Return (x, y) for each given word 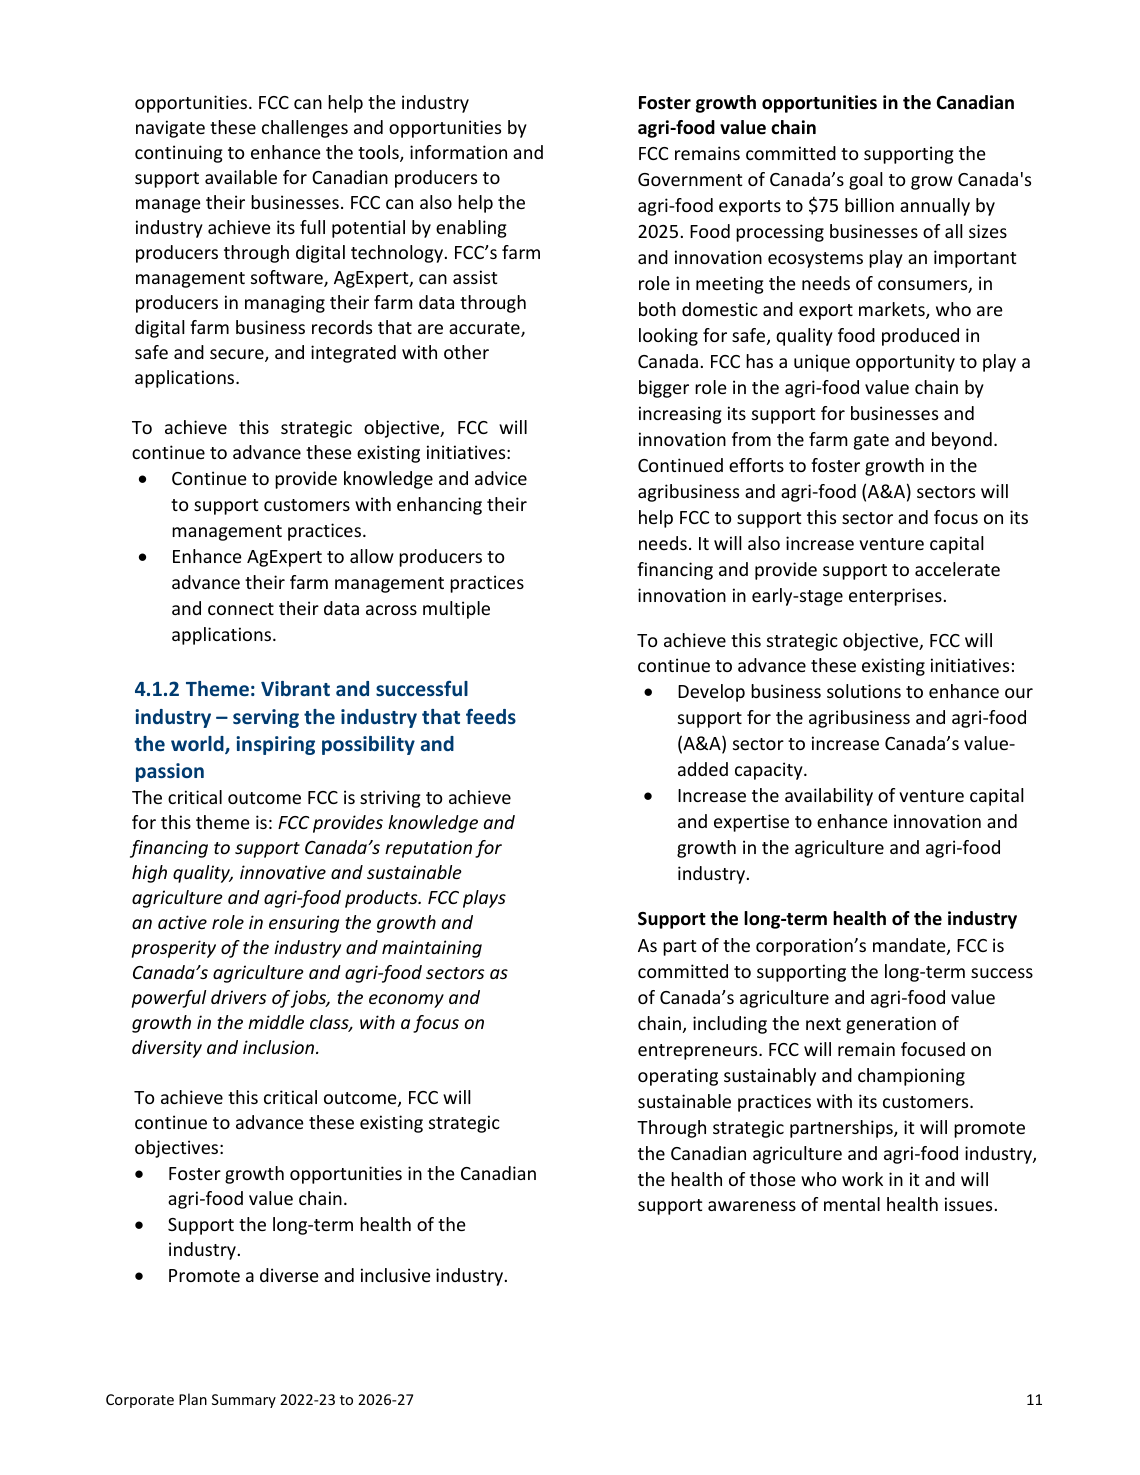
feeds (491, 716)
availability (829, 797)
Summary (244, 1401)
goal (866, 181)
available (241, 177)
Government (690, 179)
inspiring (275, 745)
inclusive (396, 1275)
